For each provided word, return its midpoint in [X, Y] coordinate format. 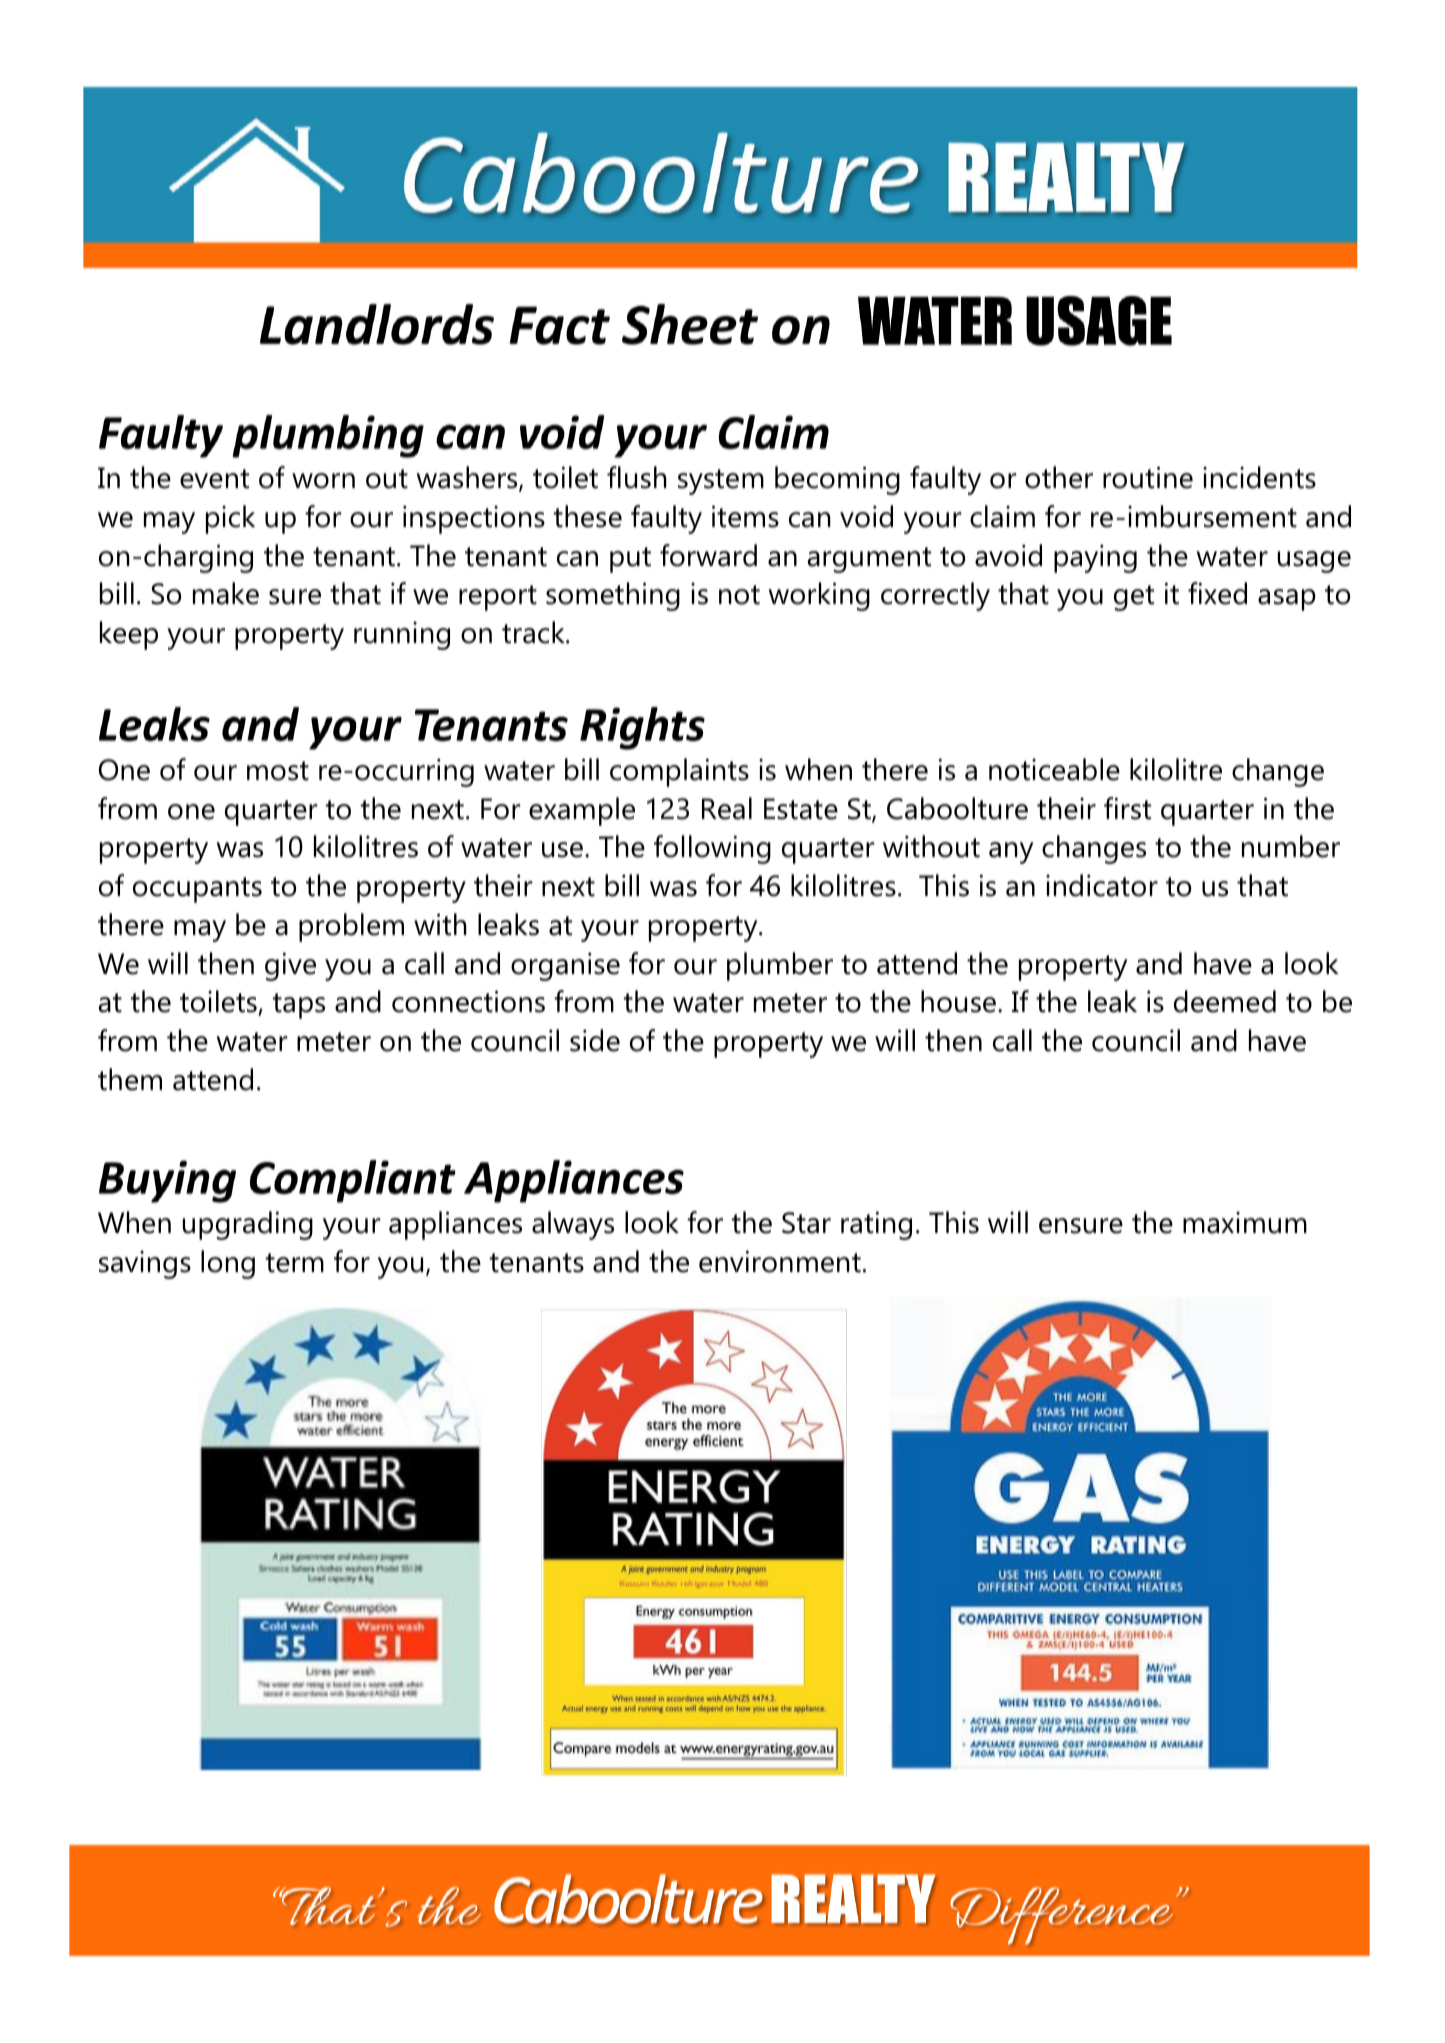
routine [1148, 477]
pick [230, 519]
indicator [1102, 885]
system [721, 482]
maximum [1245, 1223]
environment [780, 1261]
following [712, 849]
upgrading [248, 1225]
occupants [197, 890]
